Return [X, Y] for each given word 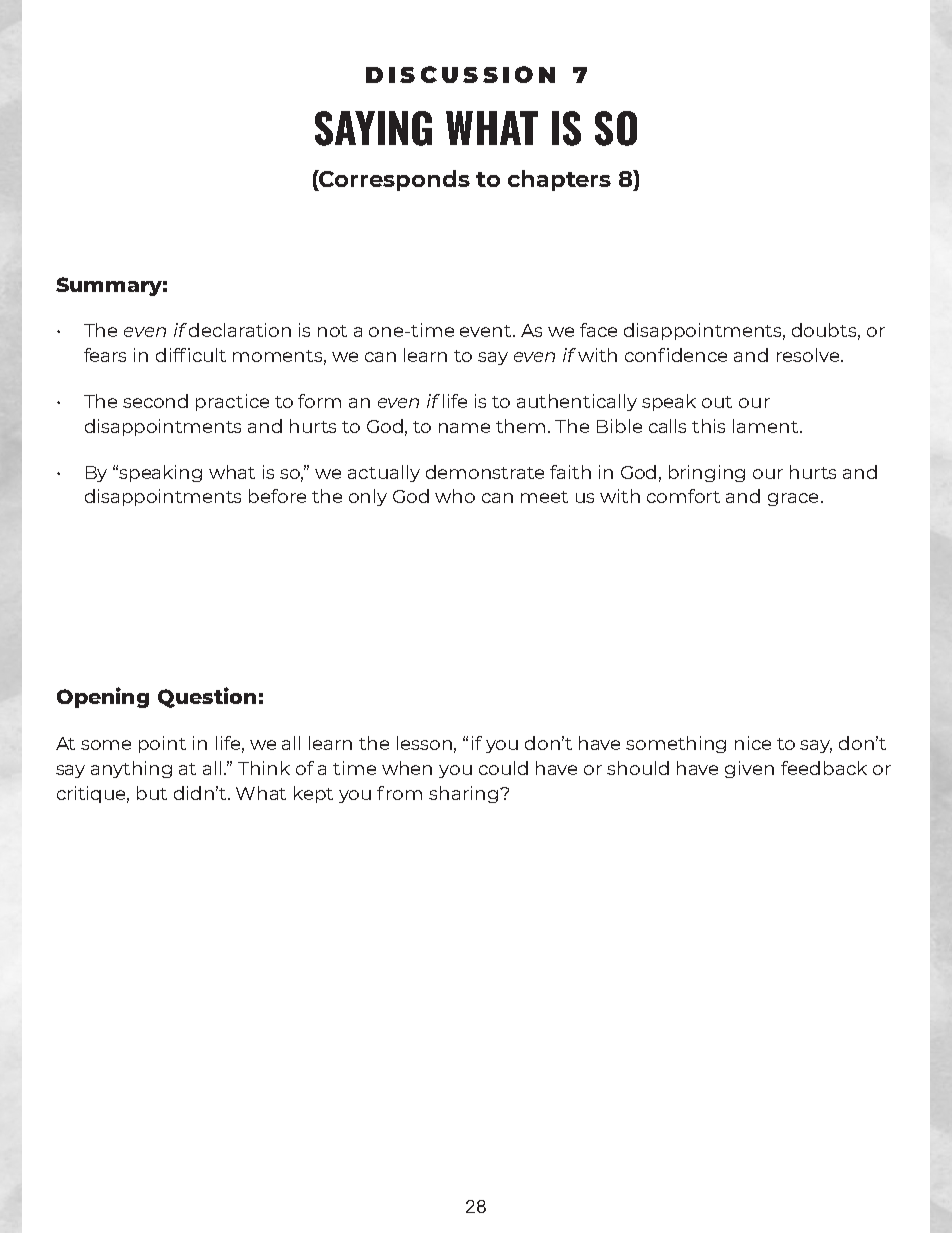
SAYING [373, 128]
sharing [463, 794]
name [464, 428]
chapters [559, 180]
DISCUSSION [460, 74]
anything [131, 769]
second [155, 401]
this [708, 426]
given [749, 769]
